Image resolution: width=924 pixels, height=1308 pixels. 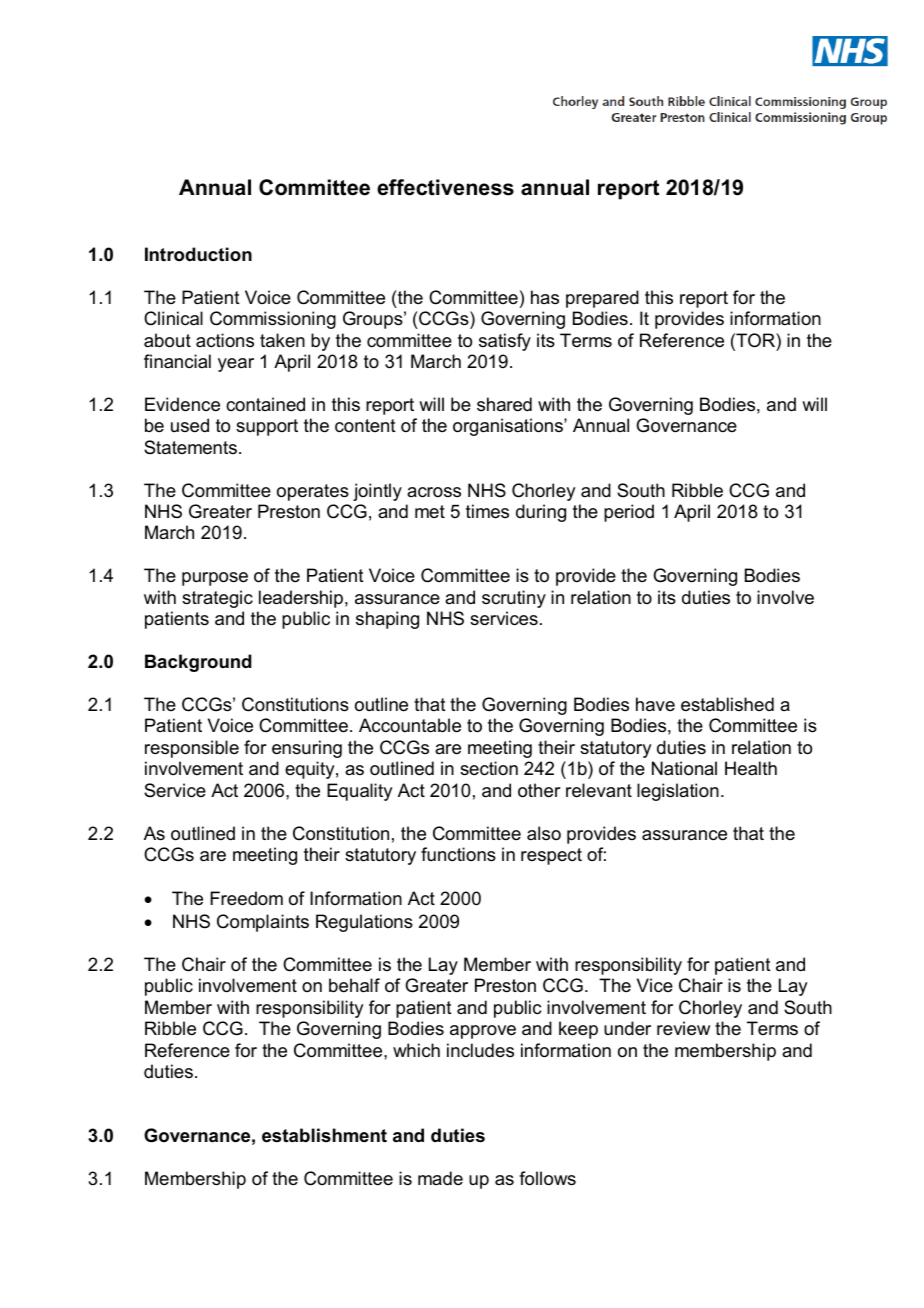 I want to click on made, so click(x=440, y=1178).
